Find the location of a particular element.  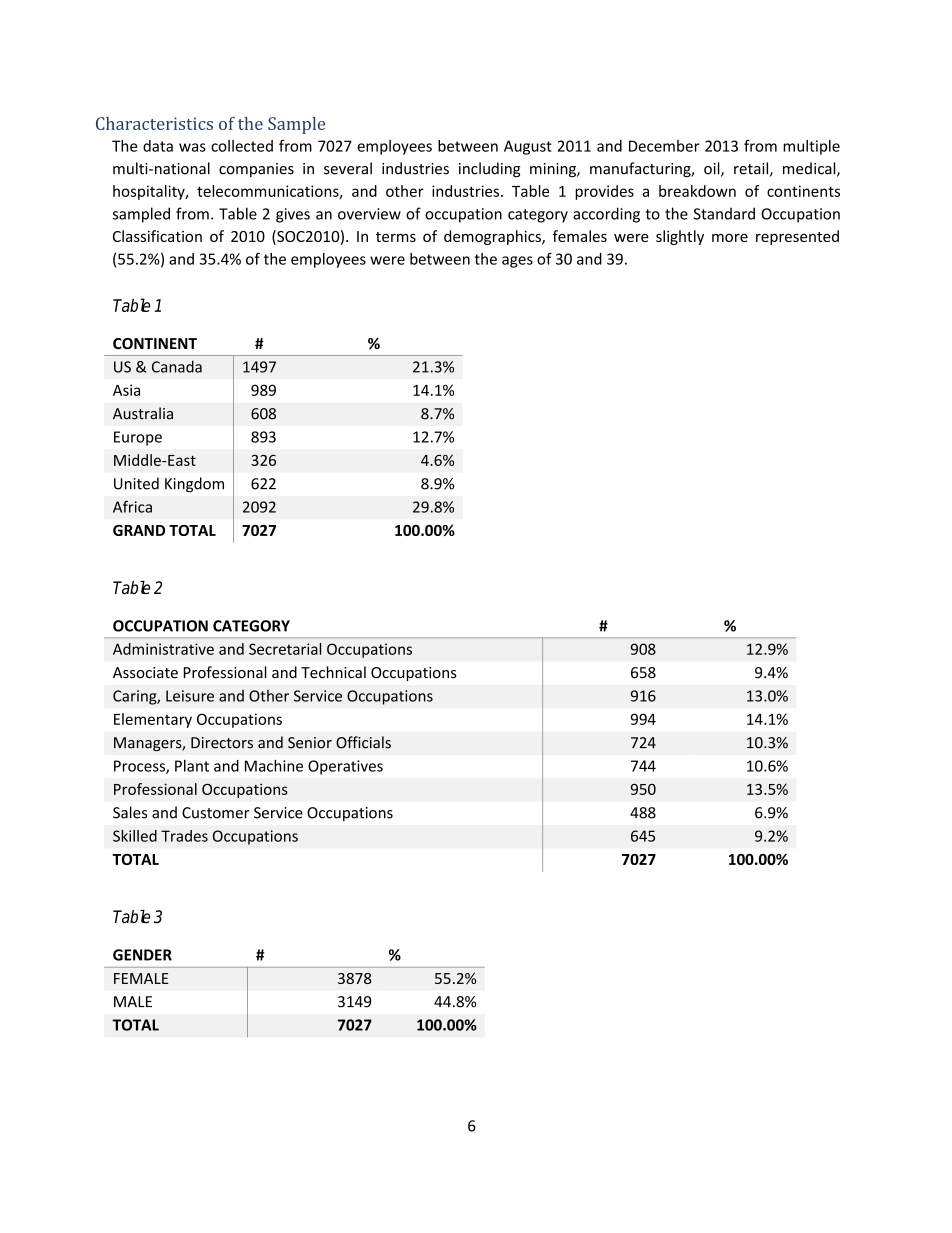

Senior is located at coordinates (310, 743).
